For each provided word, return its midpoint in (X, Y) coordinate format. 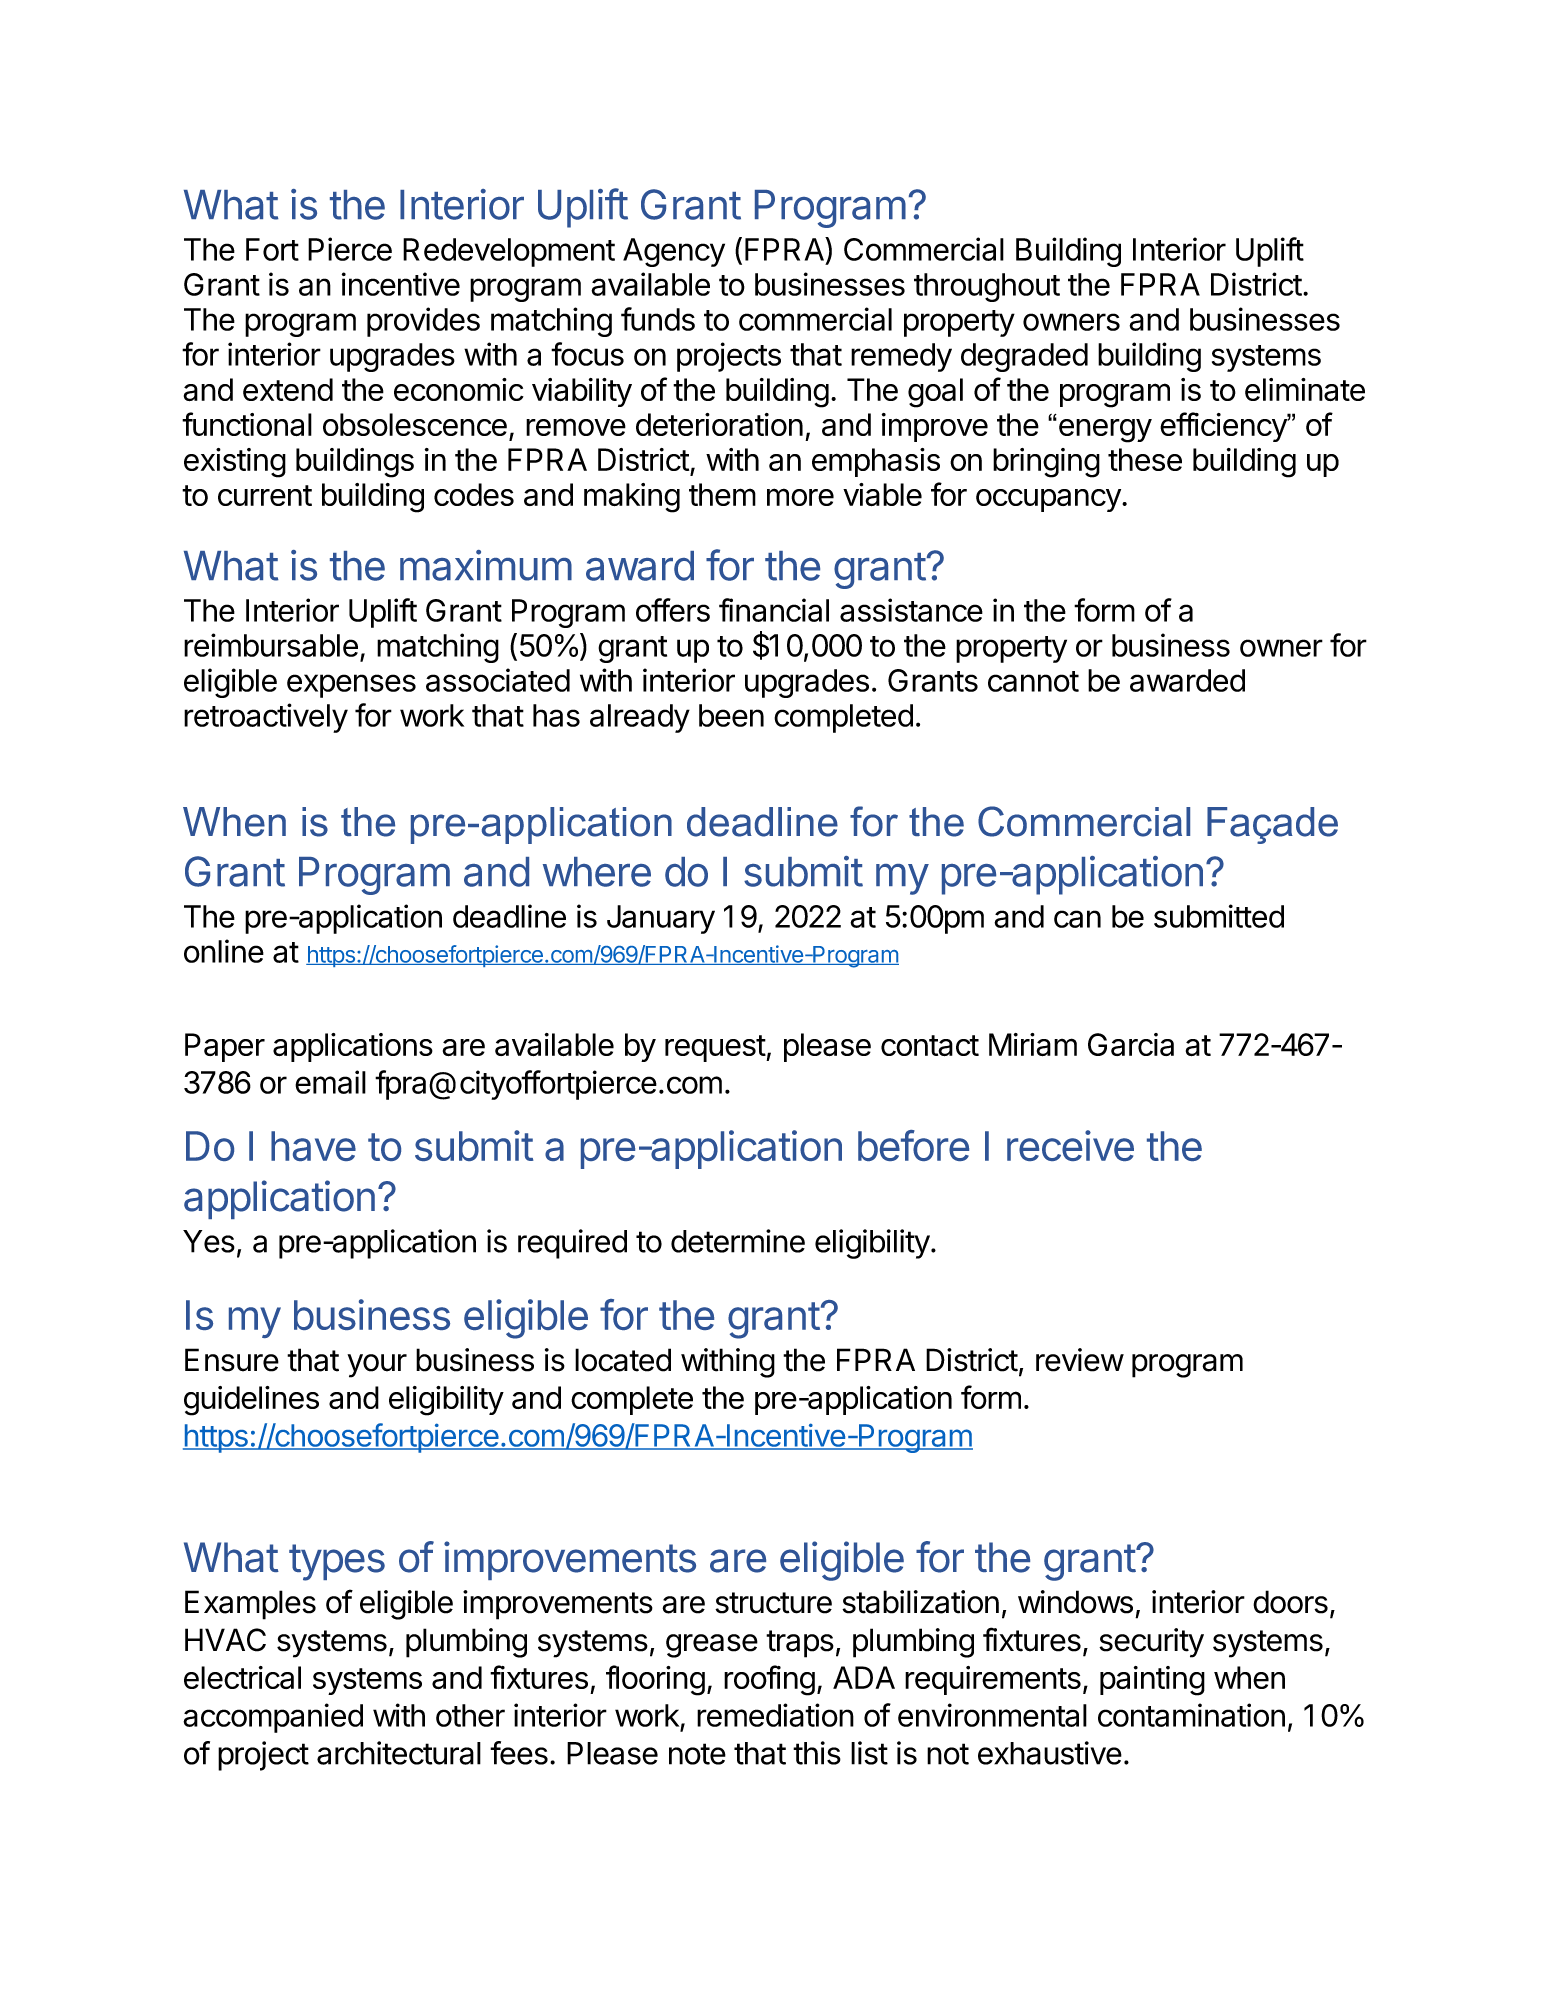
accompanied (273, 1718)
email (330, 1082)
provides (423, 322)
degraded (1024, 357)
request (716, 1048)
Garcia (1131, 1044)
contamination (1191, 1715)
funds (658, 319)
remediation (775, 1715)
